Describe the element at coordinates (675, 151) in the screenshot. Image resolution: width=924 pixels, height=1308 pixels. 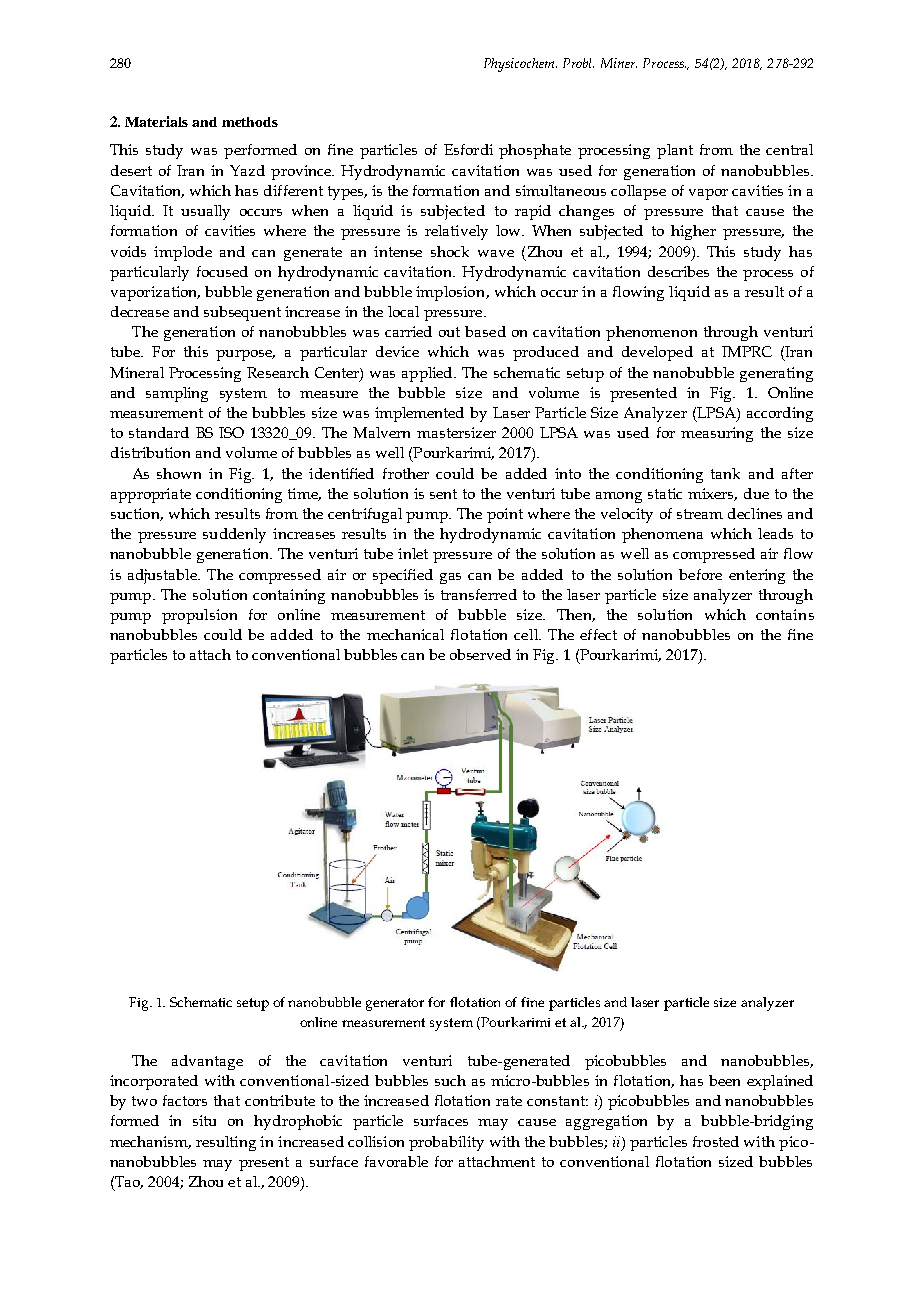
I see `plant` at that location.
